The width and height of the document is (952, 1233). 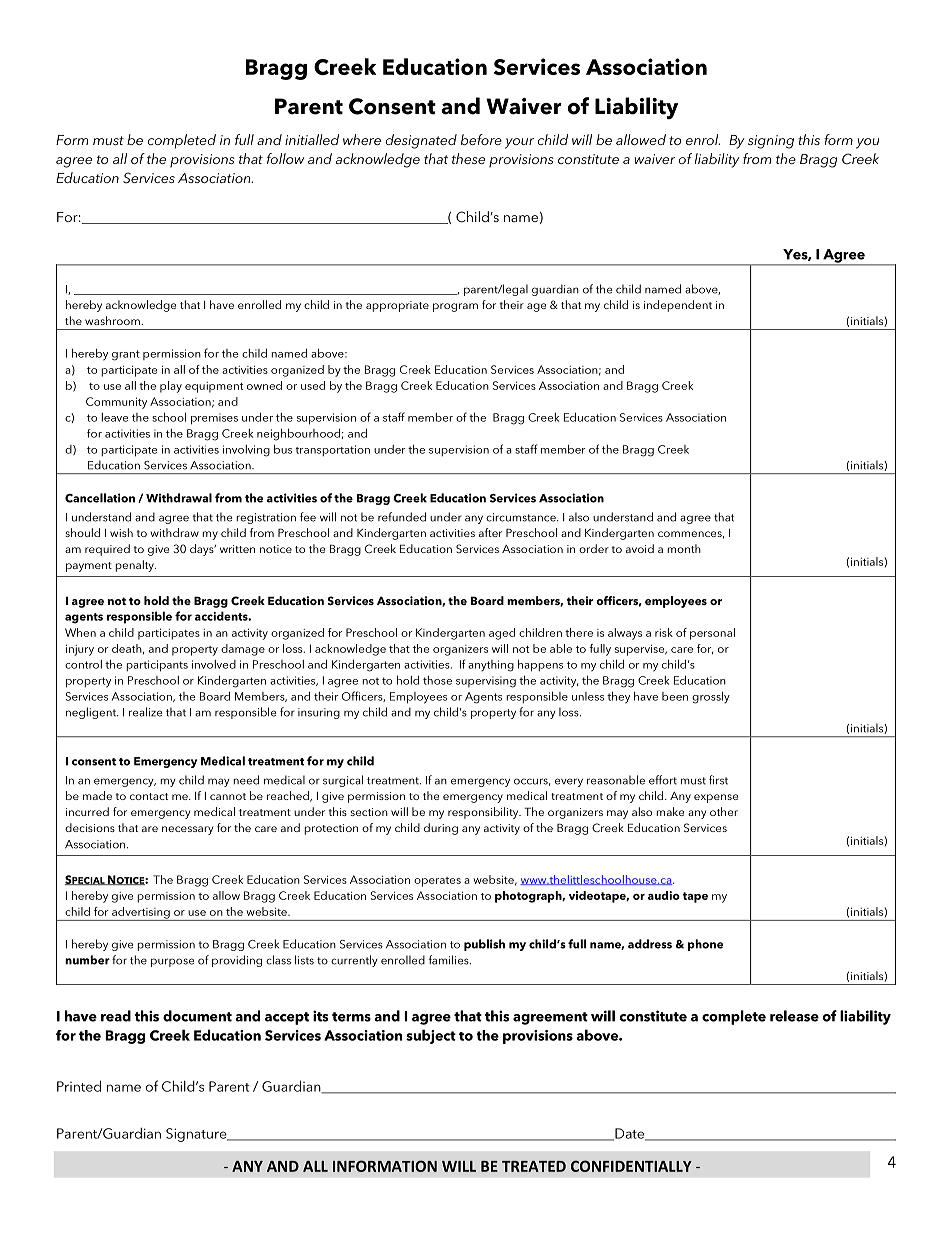 What do you see at coordinates (157, 666) in the document?
I see `participants` at bounding box center [157, 666].
